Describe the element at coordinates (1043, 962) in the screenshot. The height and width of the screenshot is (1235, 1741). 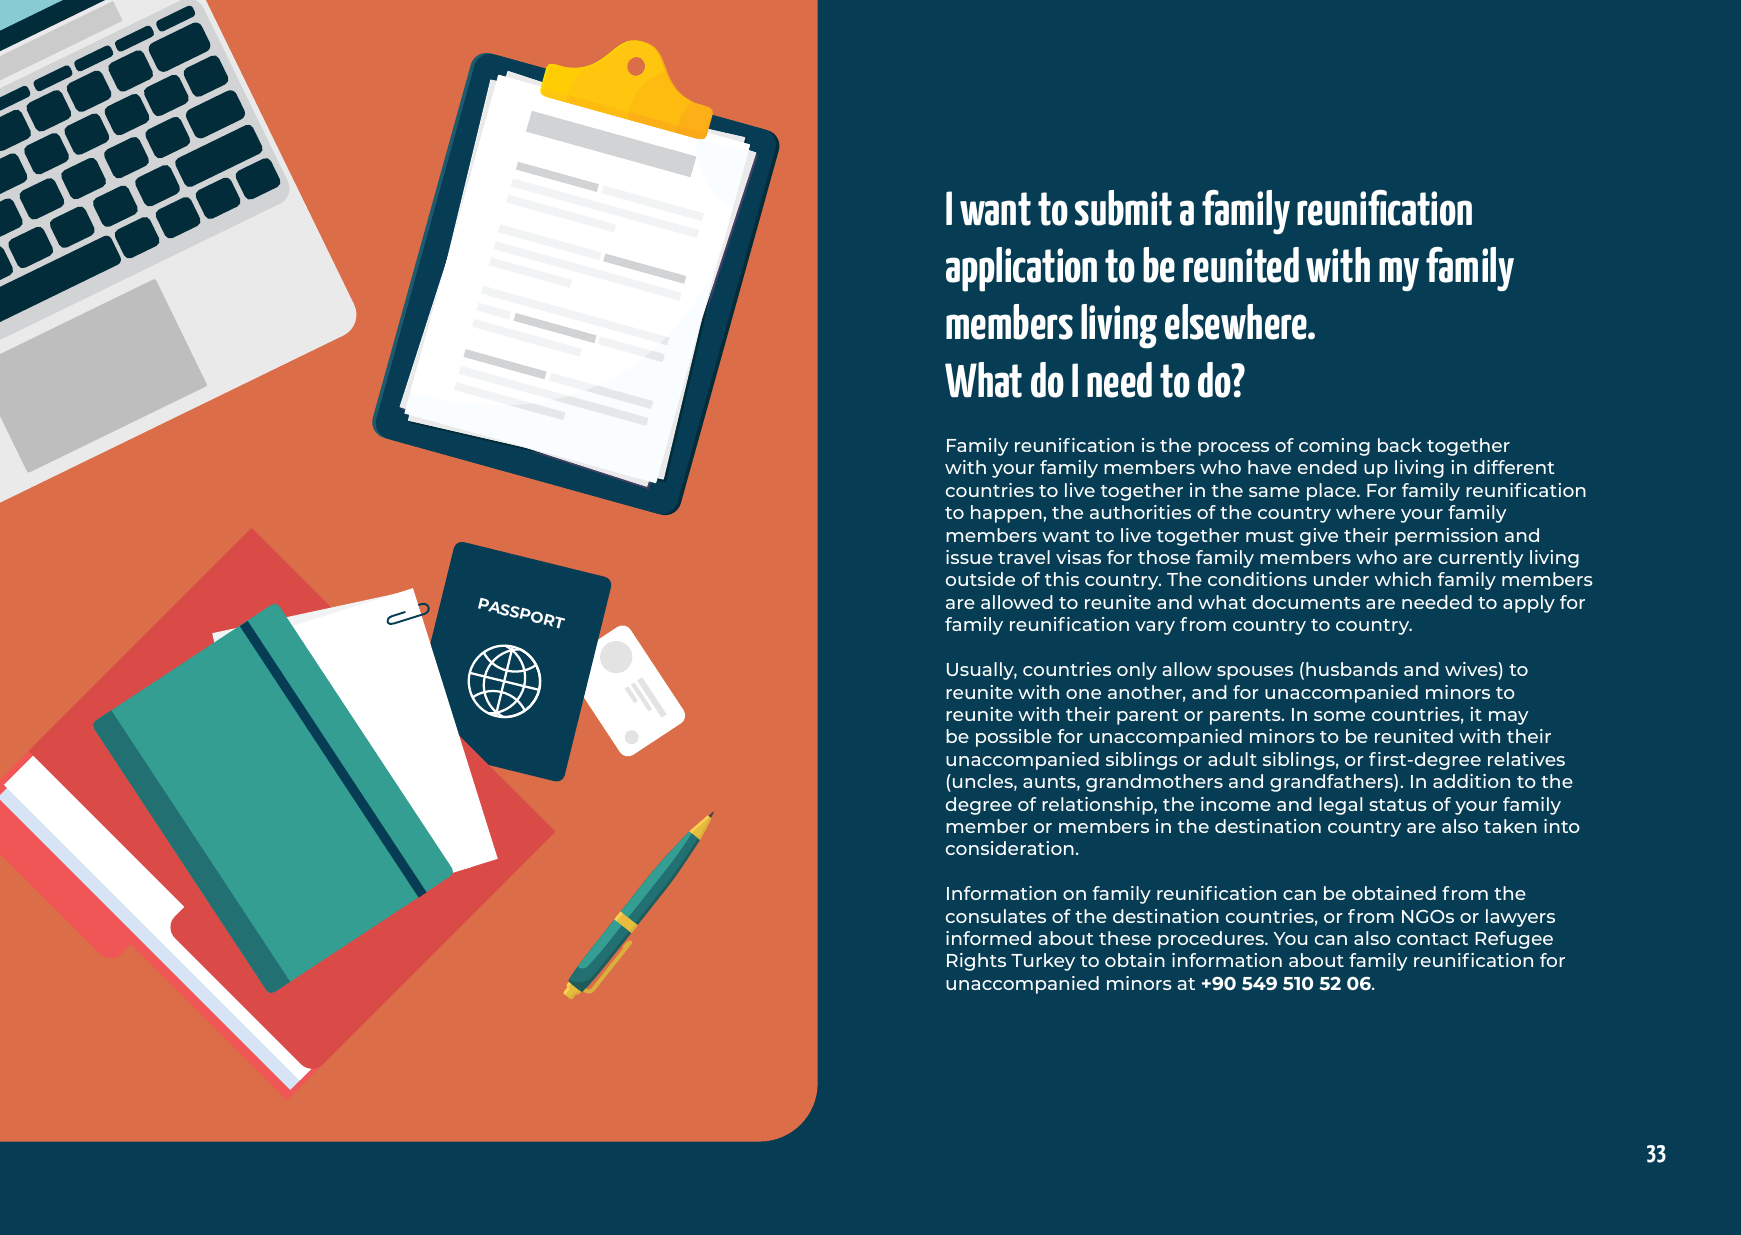
I see `Turkey` at that location.
